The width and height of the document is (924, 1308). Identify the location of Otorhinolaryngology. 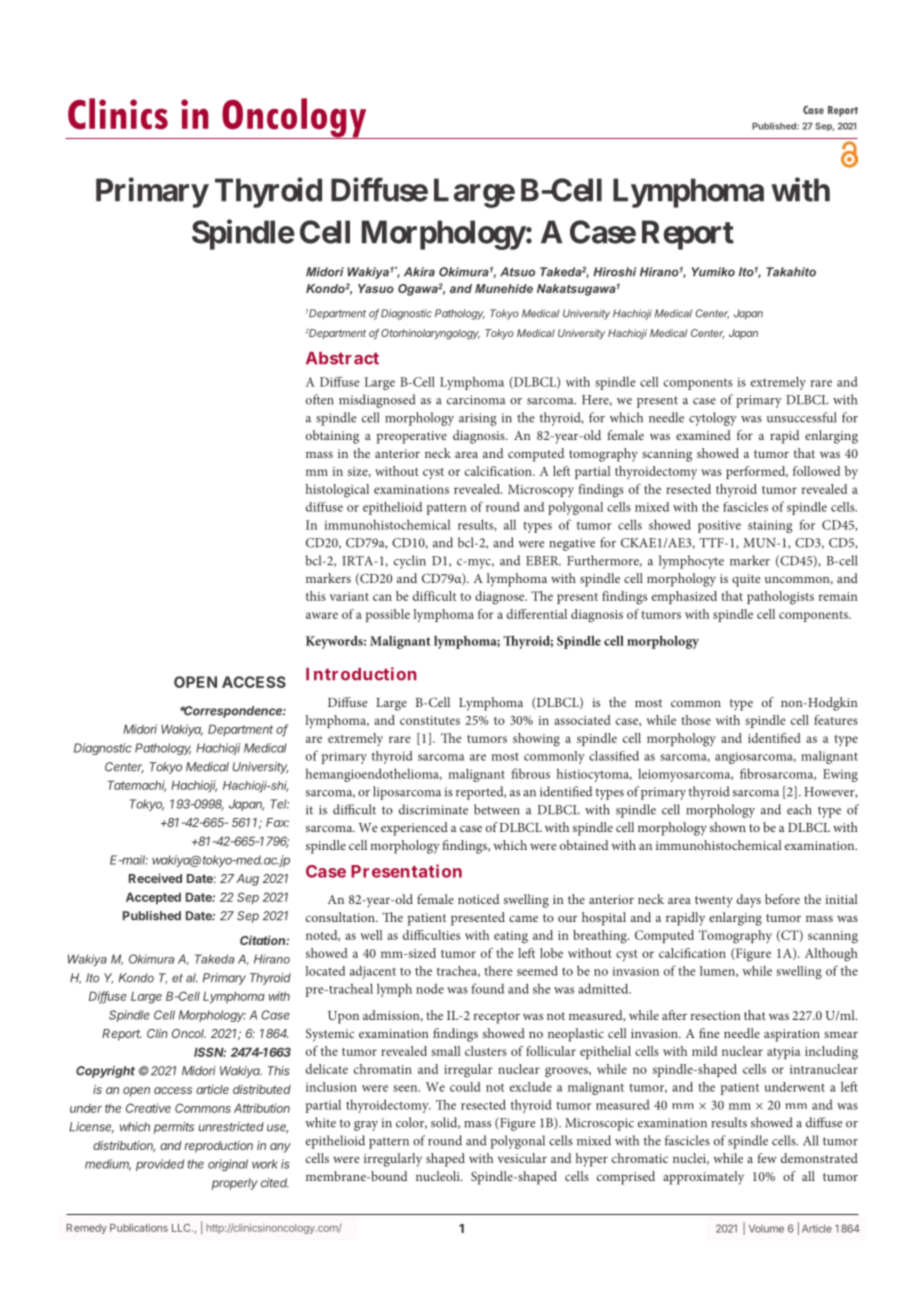
(430, 334).
